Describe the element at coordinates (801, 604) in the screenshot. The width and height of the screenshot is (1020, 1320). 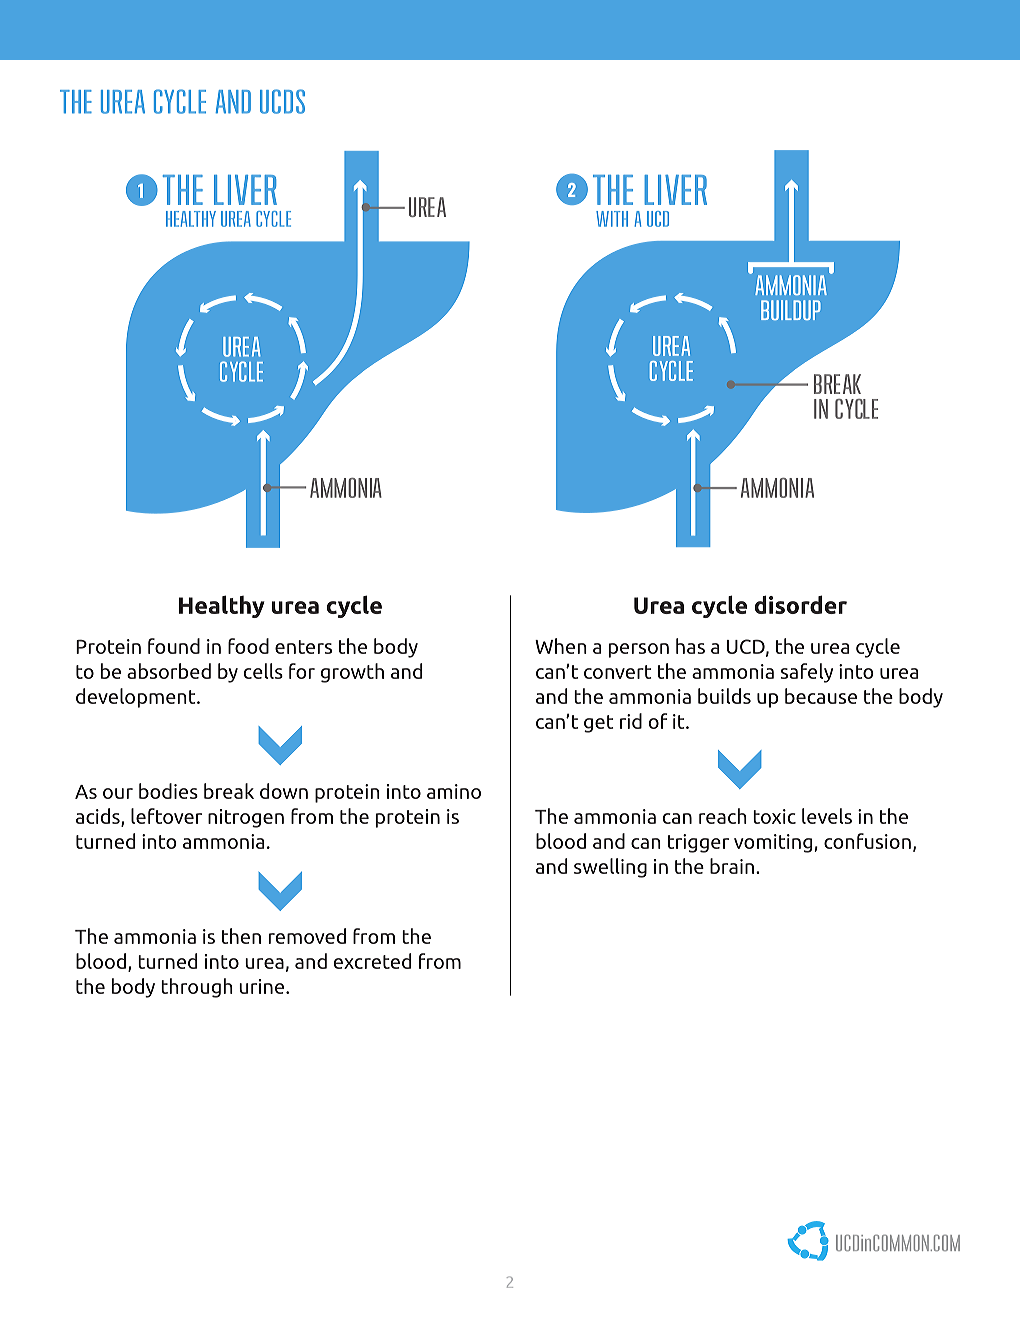
I see `disorder` at that location.
